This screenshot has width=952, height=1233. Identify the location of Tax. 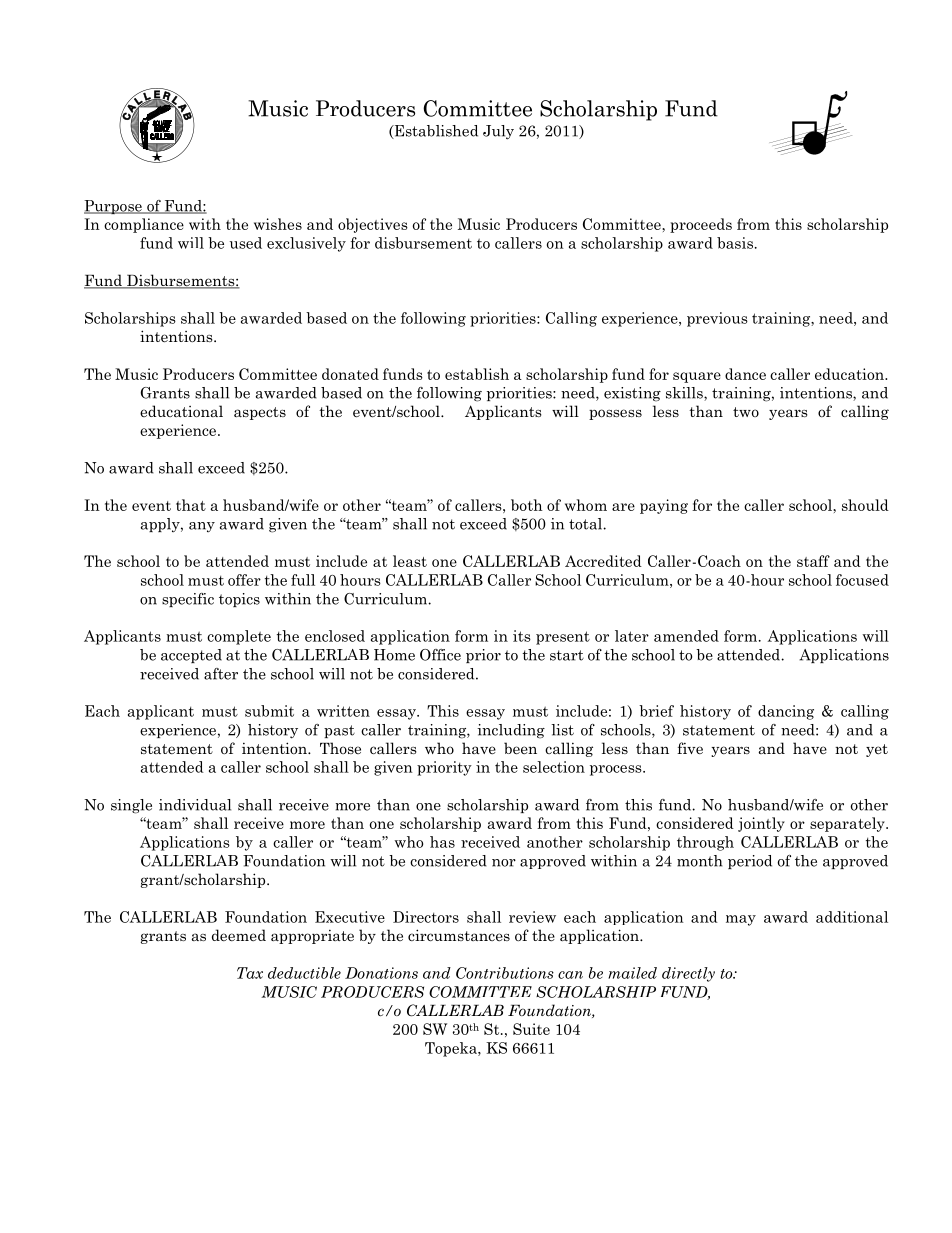
(250, 973).
